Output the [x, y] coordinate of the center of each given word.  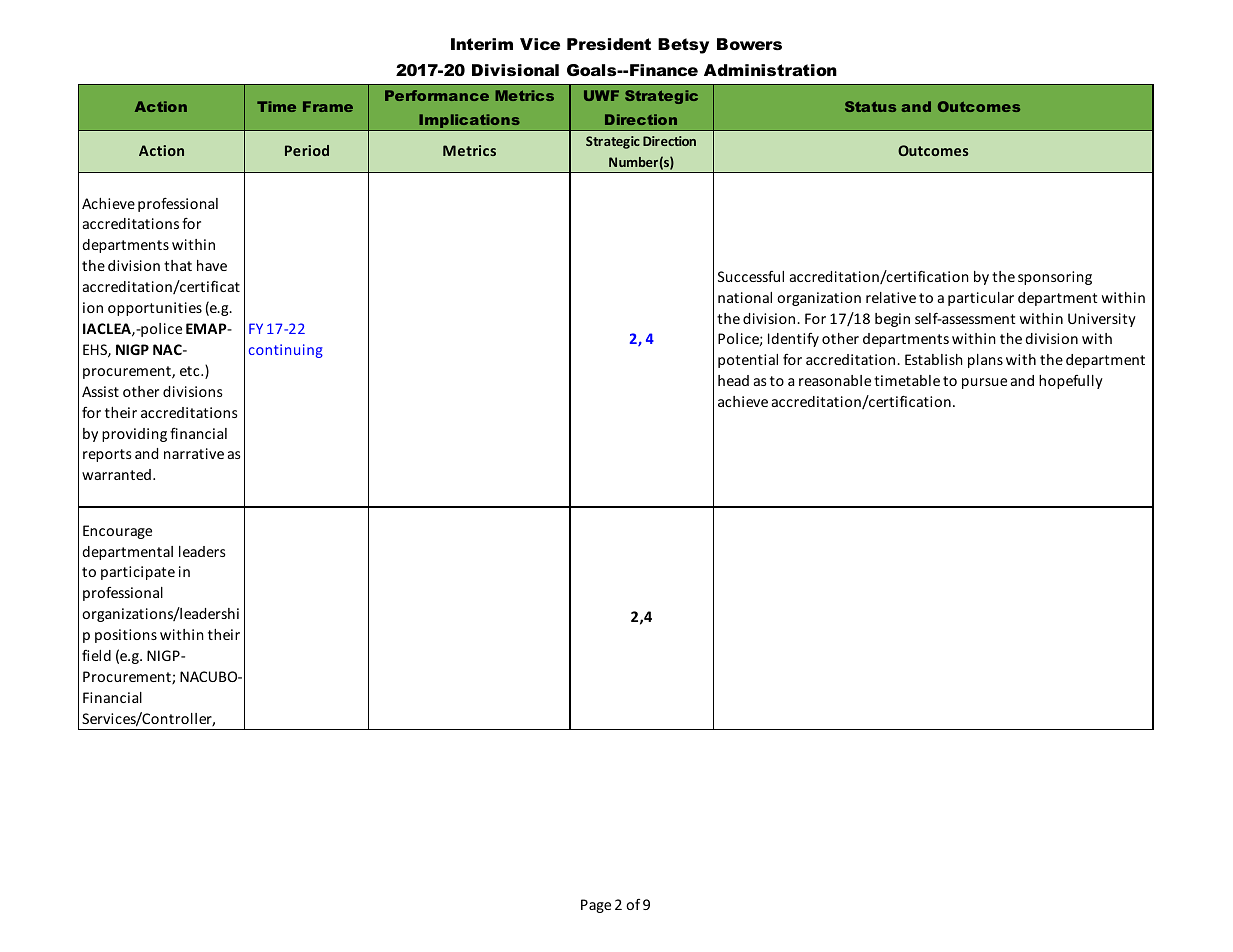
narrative [194, 453]
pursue [984, 383]
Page [596, 906]
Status [870, 106]
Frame [328, 106]
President [609, 44]
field [96, 655]
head [733, 380]
